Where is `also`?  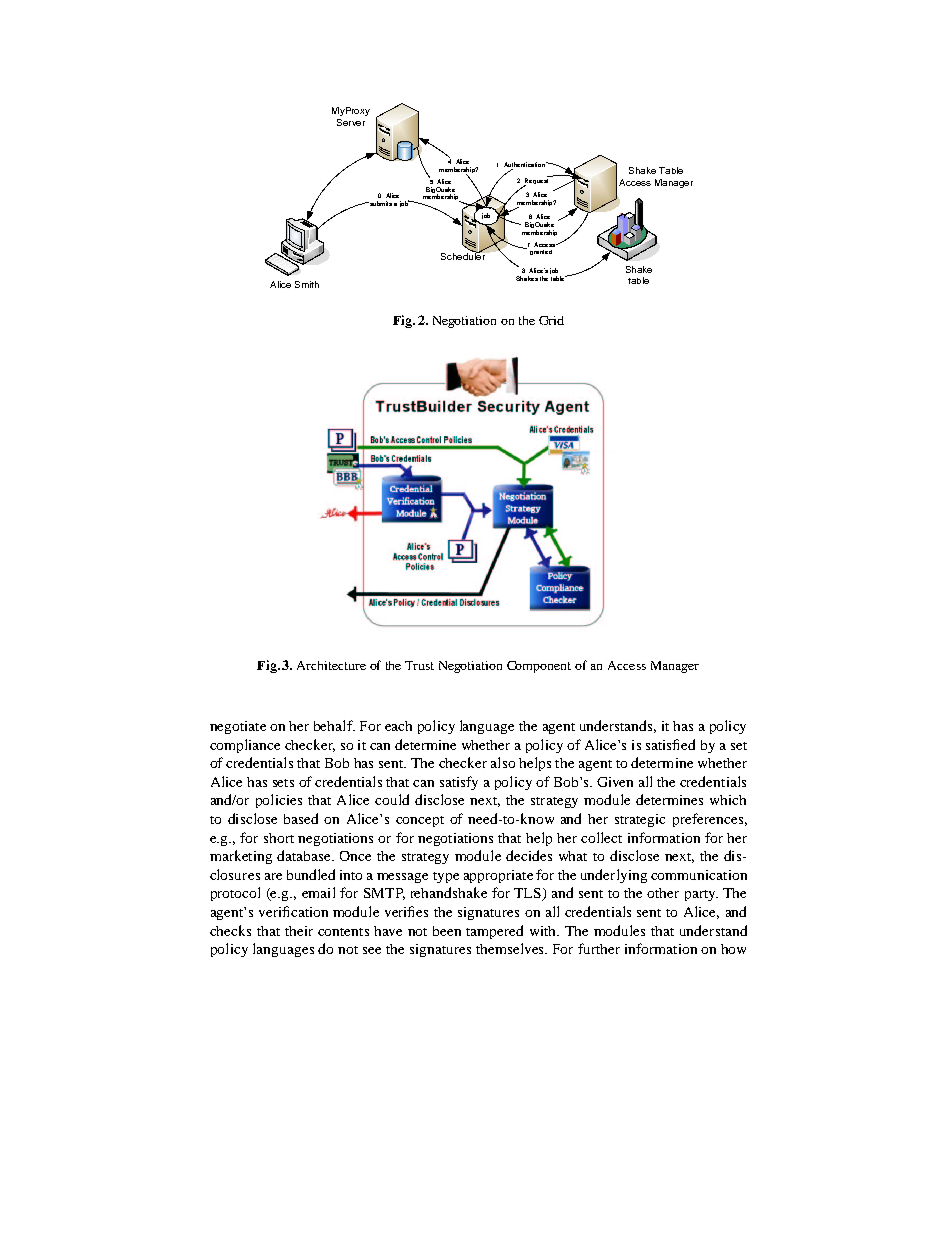
also is located at coordinates (503, 762).
